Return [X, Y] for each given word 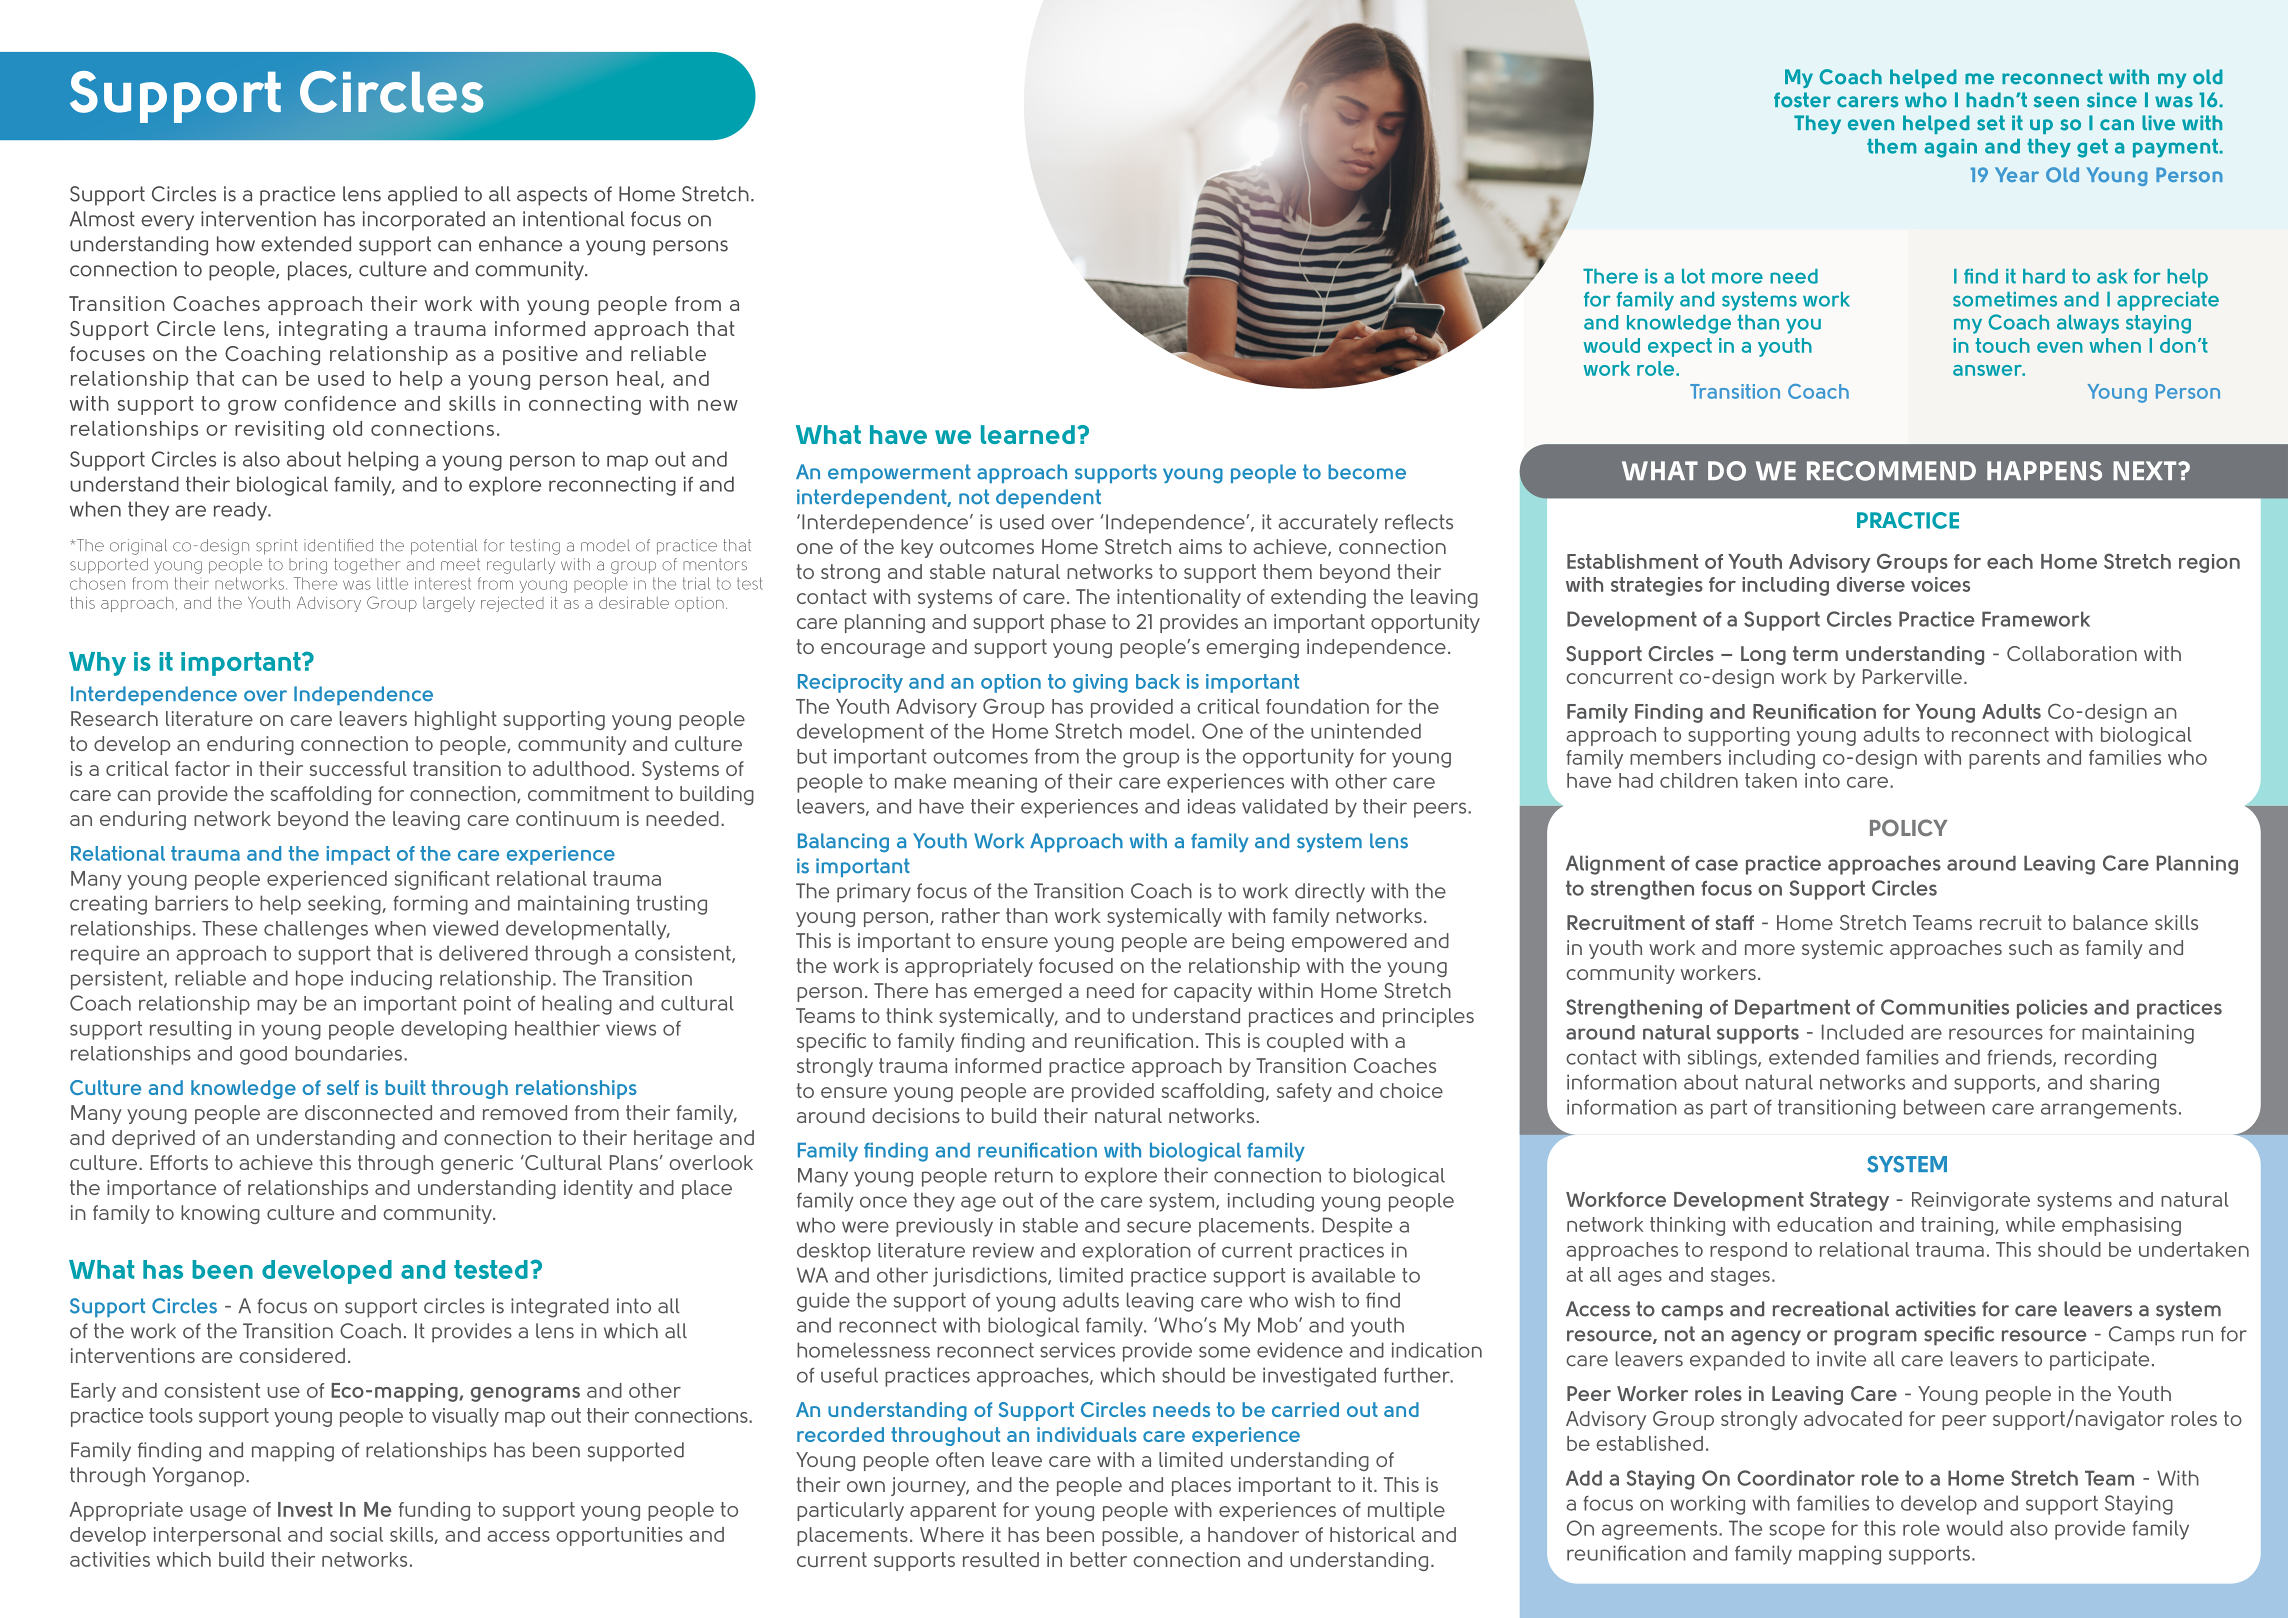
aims [1200, 546]
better [1098, 1559]
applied [422, 196]
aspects [552, 196]
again [1950, 148]
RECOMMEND [1891, 471]
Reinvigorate [1971, 1201]
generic [477, 1164]
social [356, 1534]
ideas [1212, 806]
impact [358, 855]
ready [242, 511]
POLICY [1909, 828]
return [1024, 1175]
